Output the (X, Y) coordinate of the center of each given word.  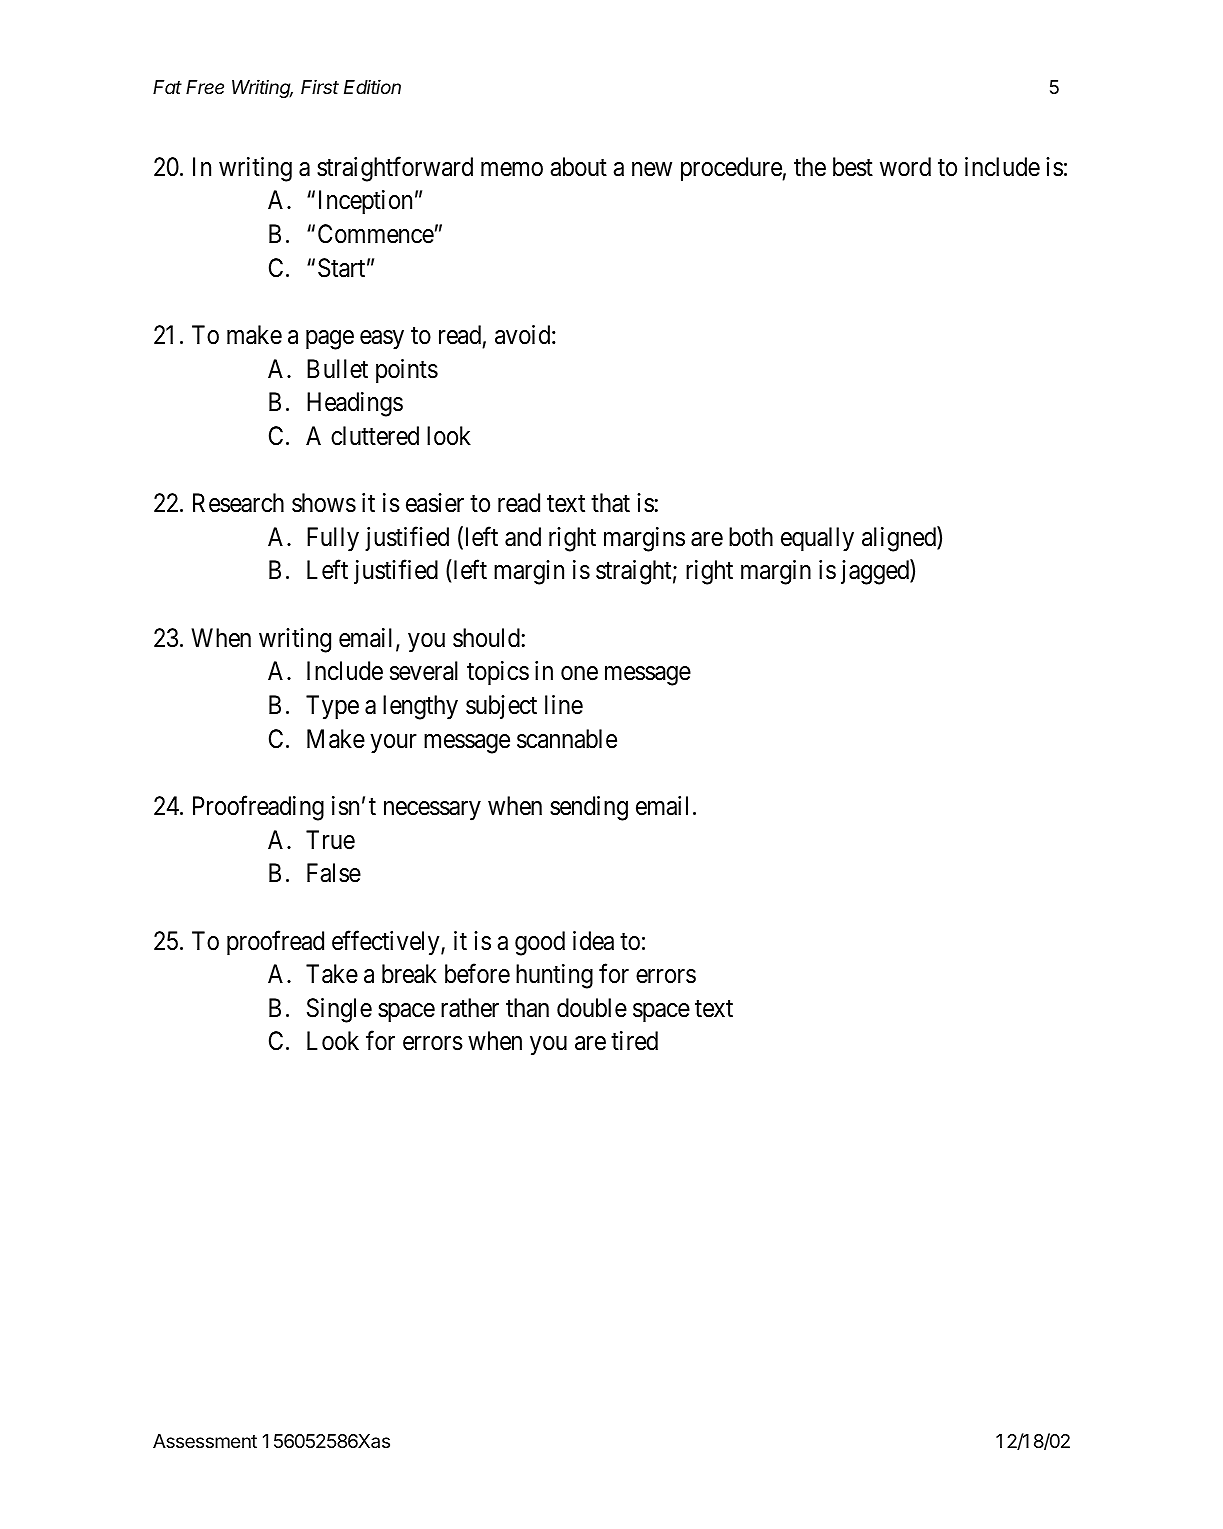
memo (512, 169)
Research (238, 503)
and (523, 537)
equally (817, 539)
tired (634, 1041)
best (853, 167)
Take (332, 974)
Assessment (205, 1441)
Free (205, 87)
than (527, 1008)
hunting (554, 976)
